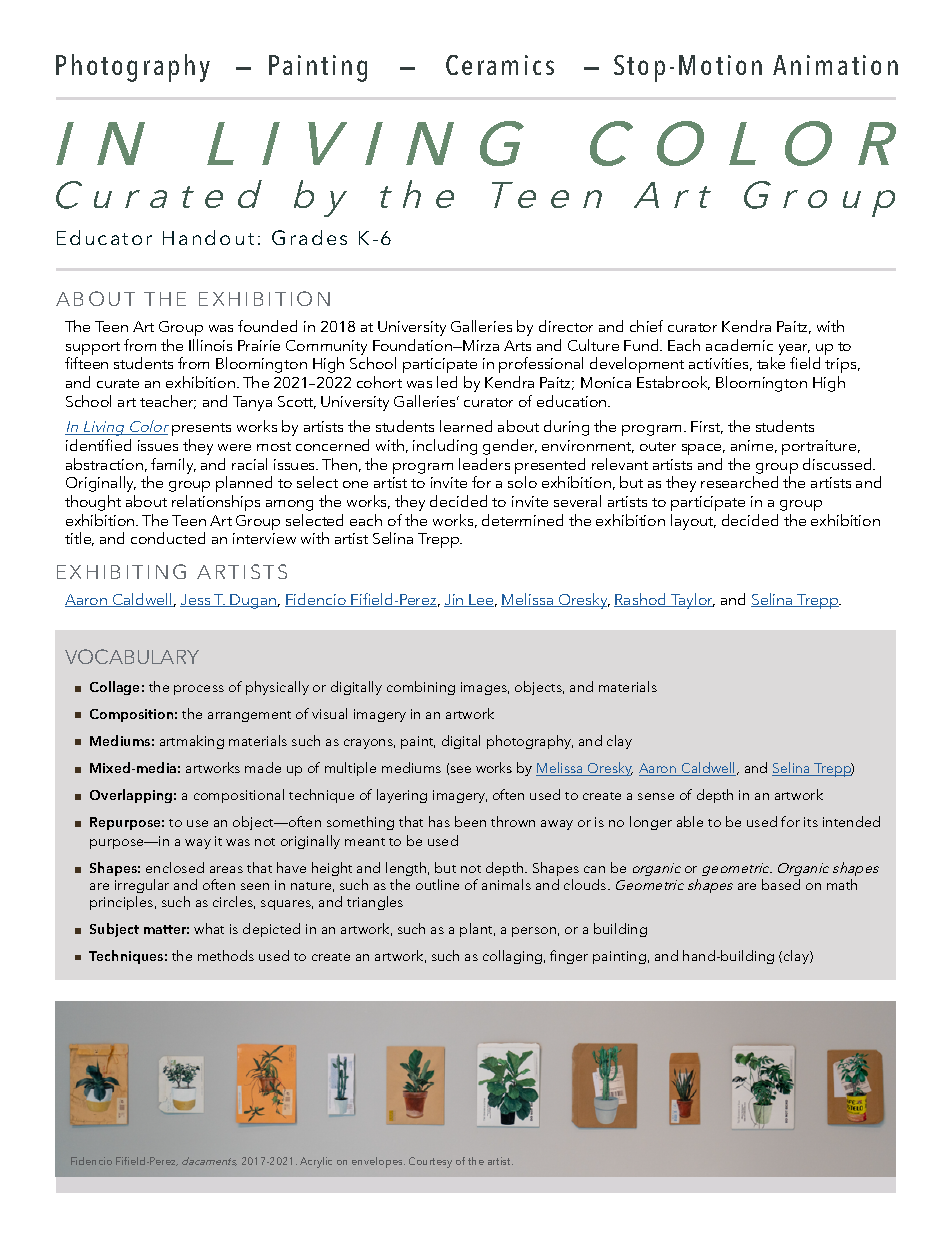 The height and width of the screenshot is (1233, 952). Describe the element at coordinates (506, 884) in the screenshot. I see `animals` at that location.
